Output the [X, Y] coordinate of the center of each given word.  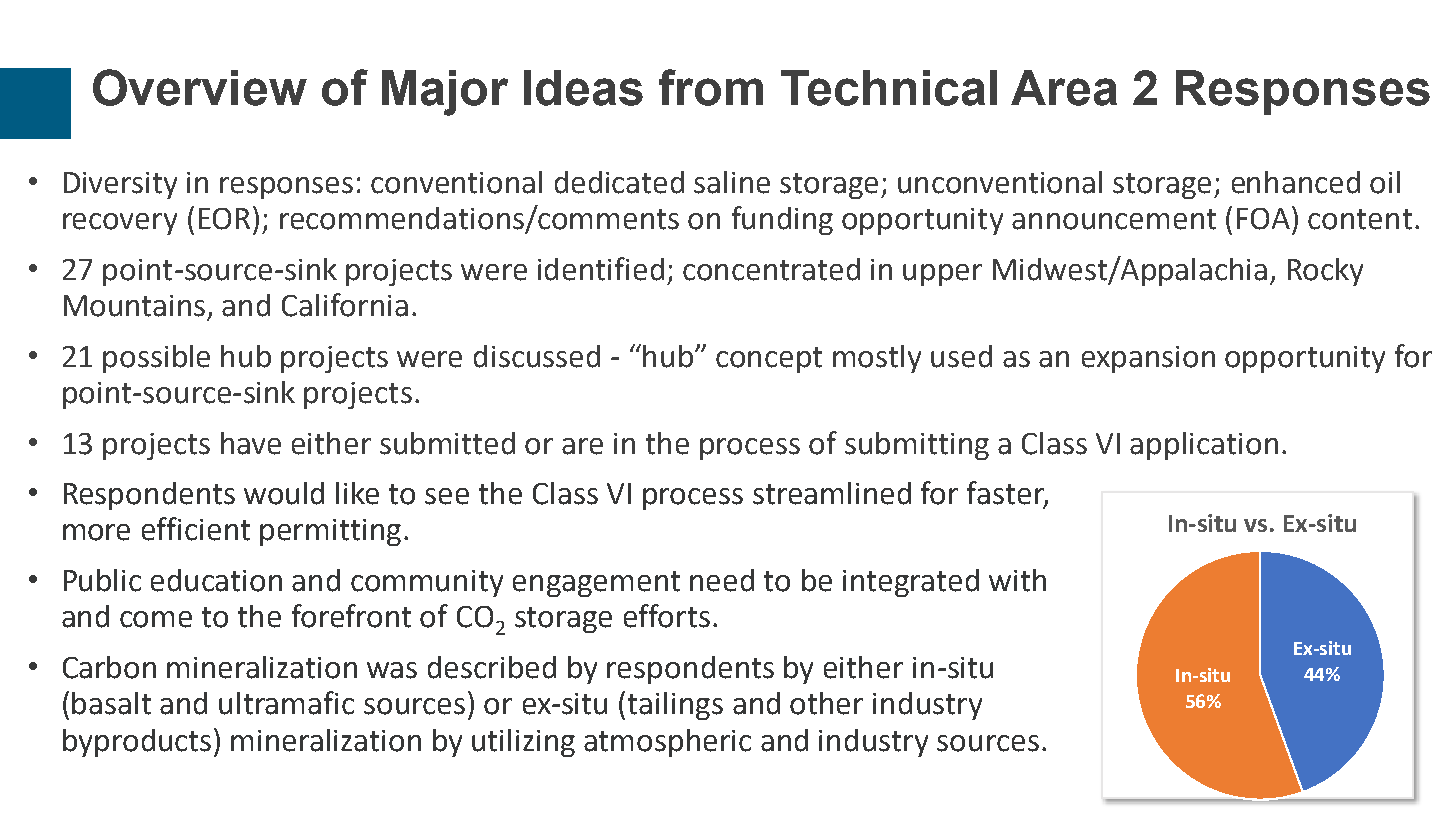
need [722, 580]
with [1017, 580]
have [251, 443]
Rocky [1325, 272]
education [216, 580]
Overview [200, 87]
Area [1064, 88]
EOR [224, 219]
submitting [917, 446]
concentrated [771, 269]
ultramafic [286, 703]
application [1204, 446]
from [711, 87]
